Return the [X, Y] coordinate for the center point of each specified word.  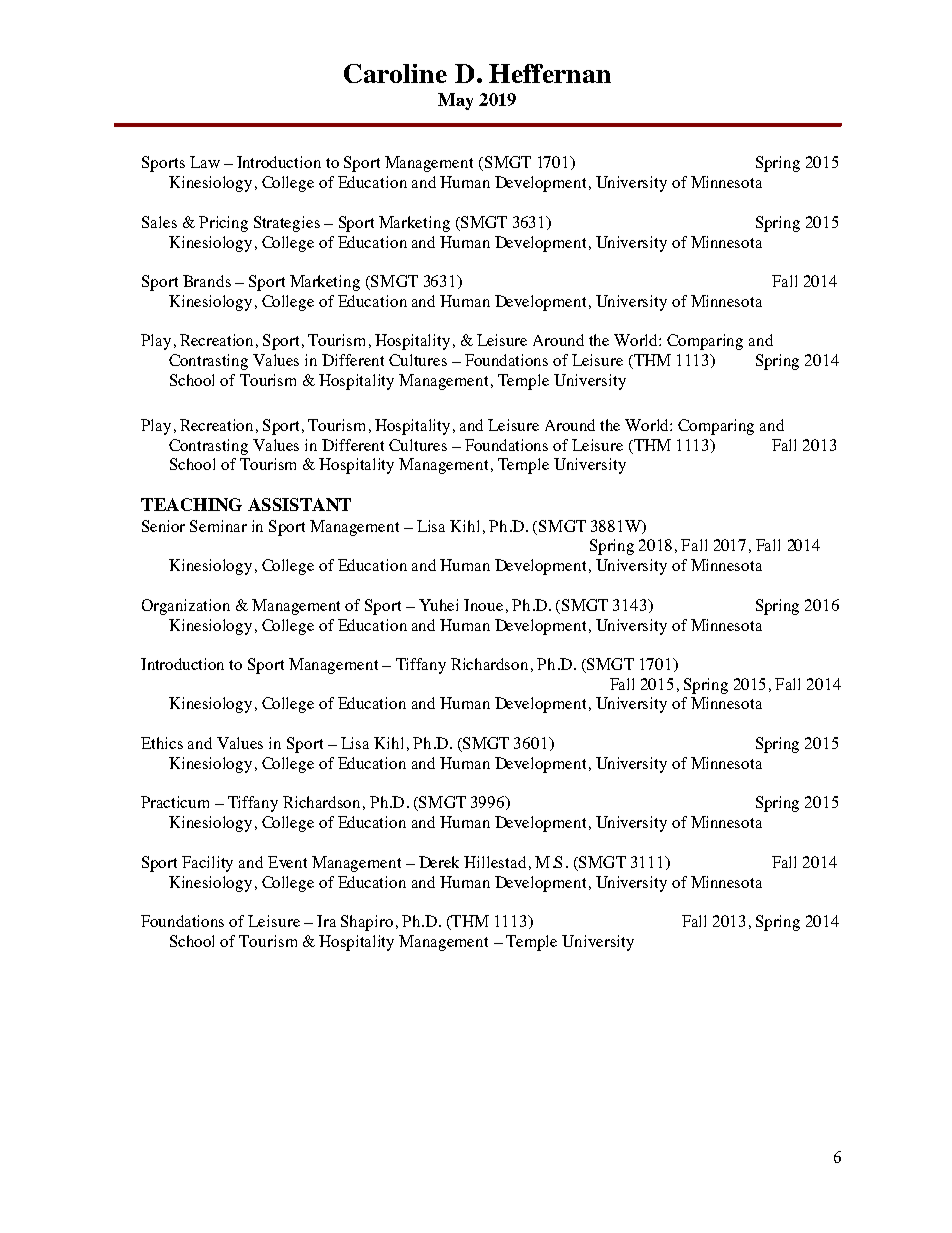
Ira [326, 921]
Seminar [218, 526]
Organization [186, 607]
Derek [439, 862]
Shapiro [367, 923]
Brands [207, 281]
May [455, 101]
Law [205, 162]
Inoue [483, 605]
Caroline [395, 73]
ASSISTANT [299, 504]
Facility [207, 864]
